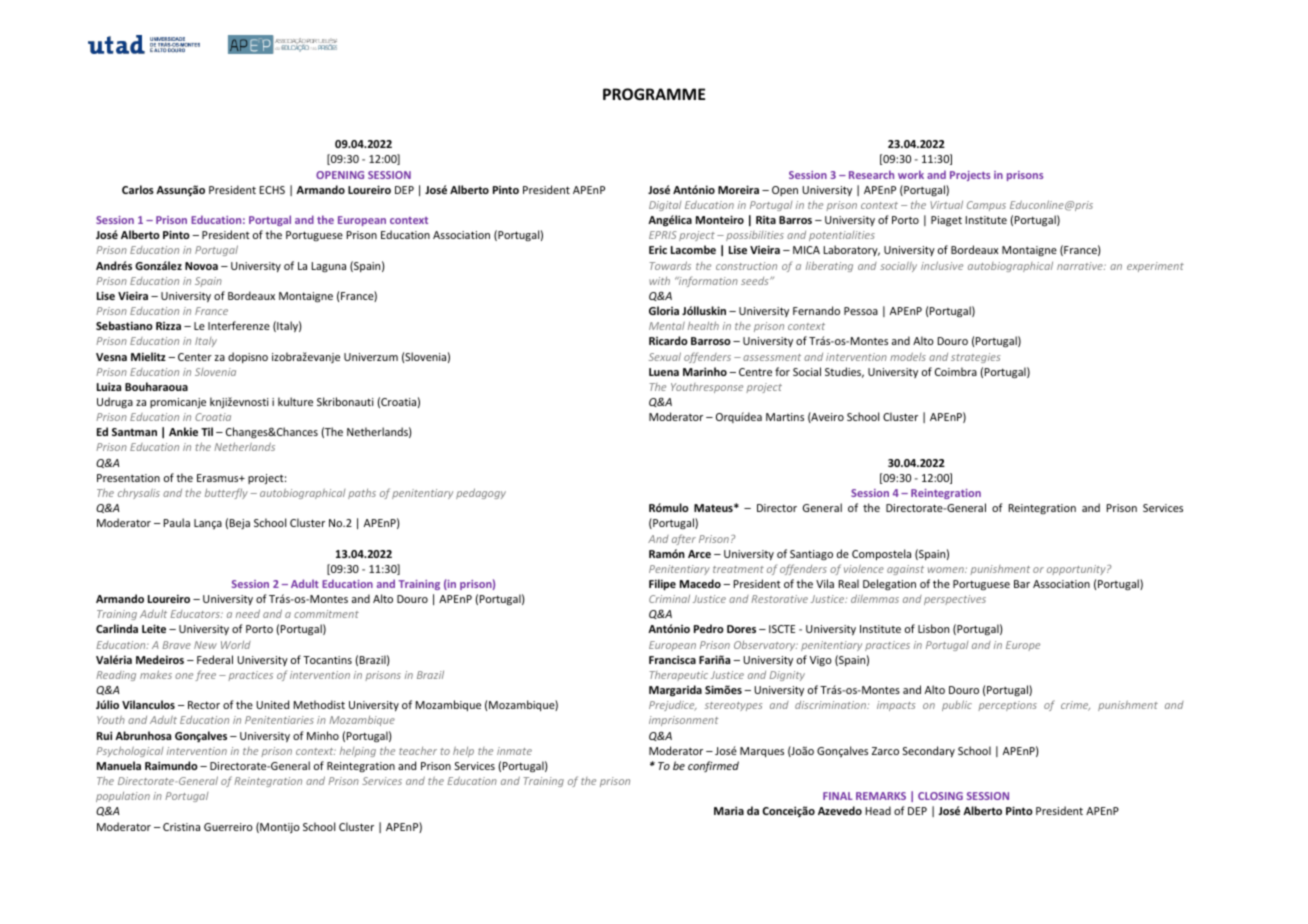 This image has height=924, width=1308. I want to click on work, so click(911, 174).
